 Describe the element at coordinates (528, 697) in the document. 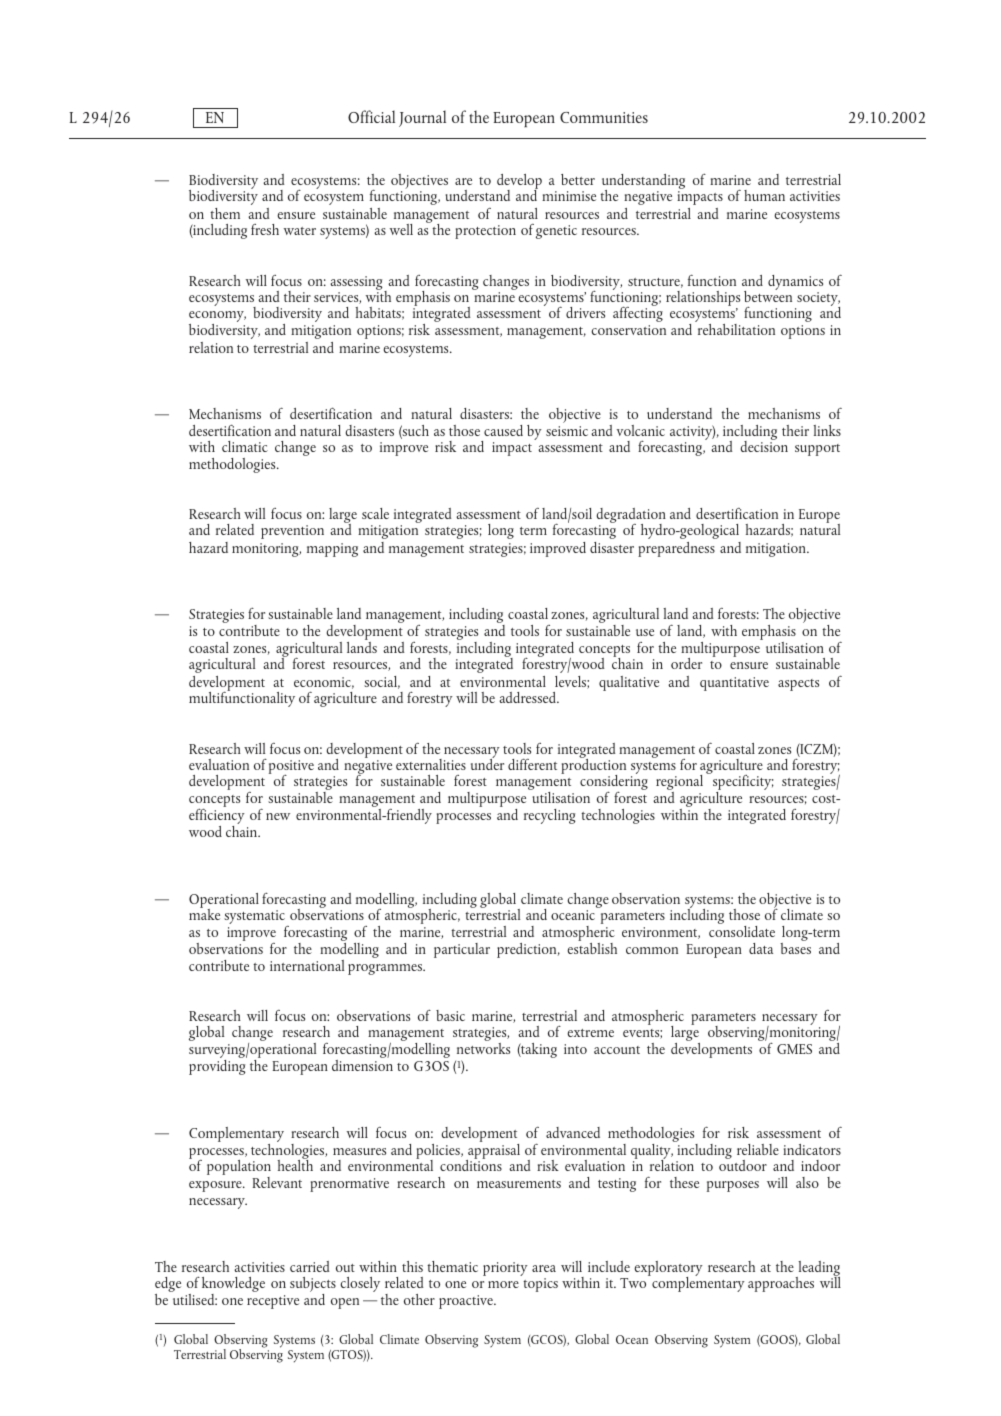

I see `addressed` at that location.
